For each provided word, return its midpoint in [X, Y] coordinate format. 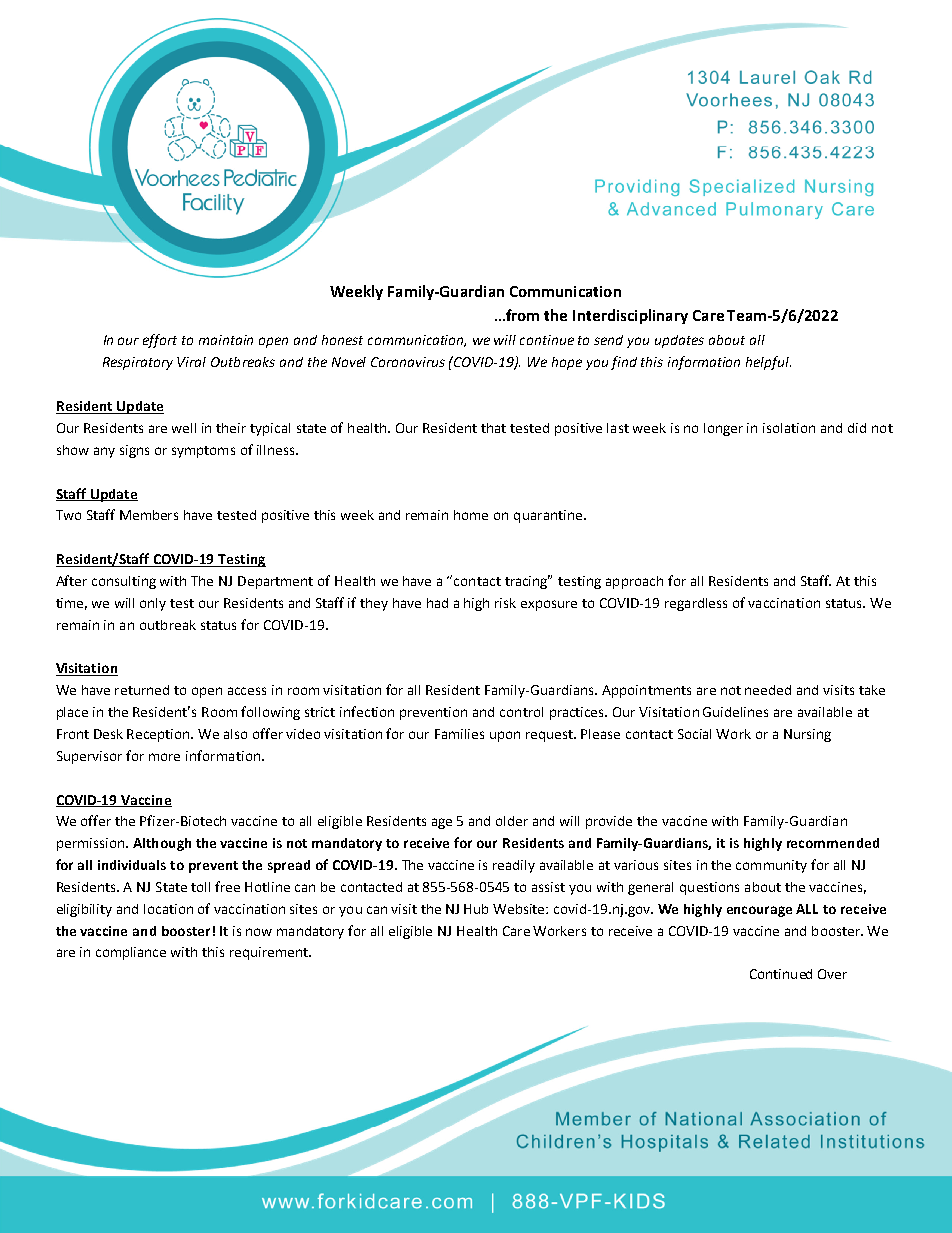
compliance [131, 953]
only [153, 604]
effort [160, 341]
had [437, 603]
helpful [768, 363]
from [522, 315]
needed [768, 690]
